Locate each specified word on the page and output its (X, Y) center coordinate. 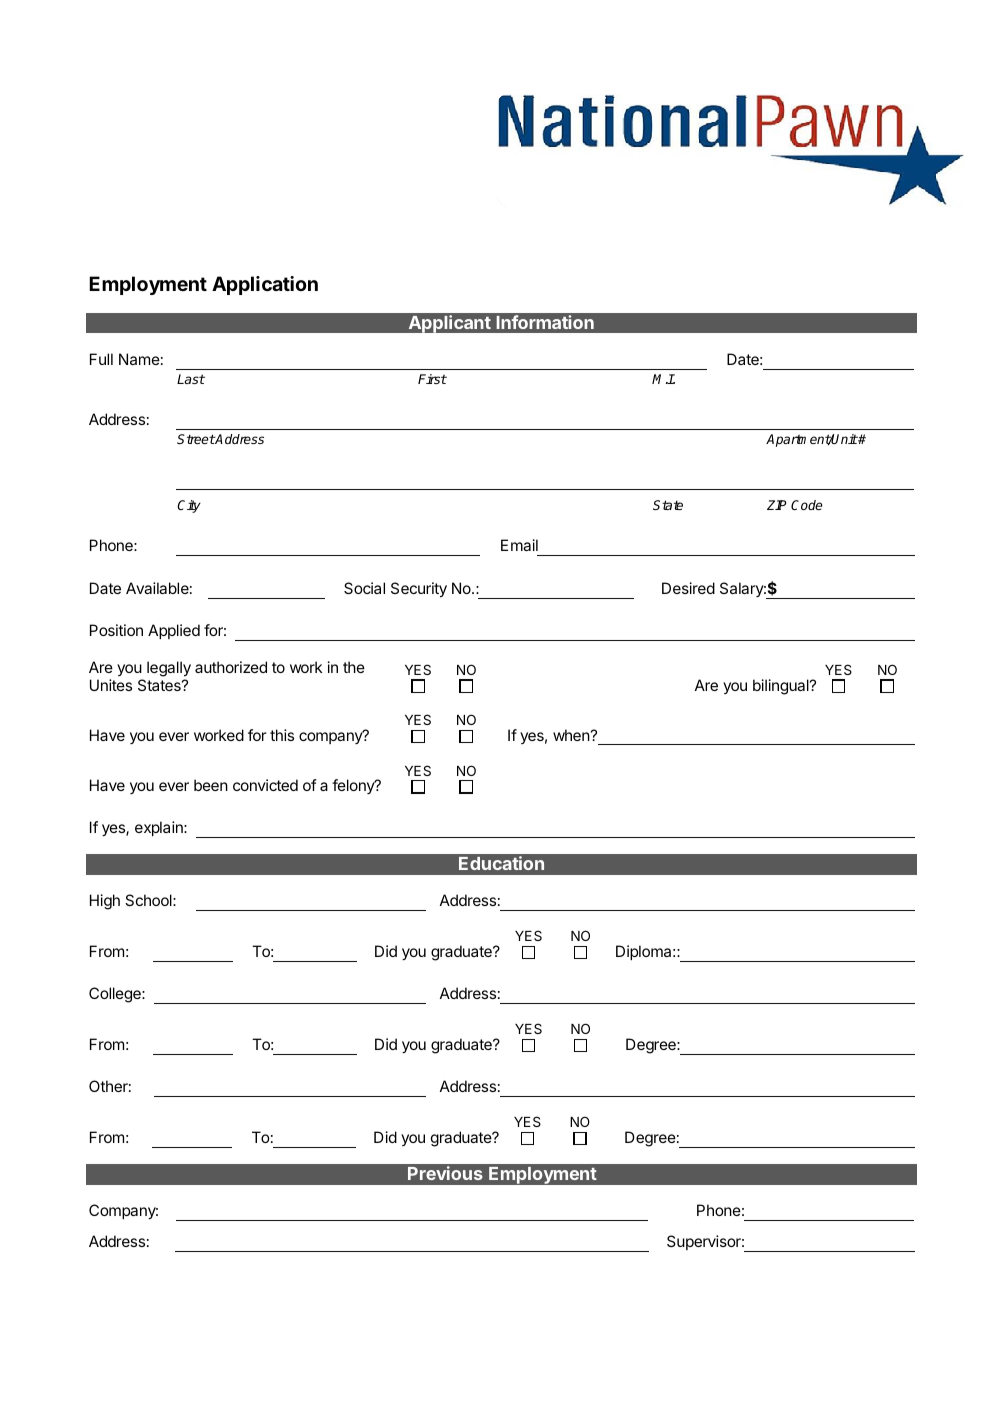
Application (265, 285)
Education (501, 863)
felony (354, 786)
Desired (688, 588)
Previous (445, 1173)
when (571, 735)
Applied (174, 631)
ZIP (776, 505)
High (105, 902)
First (432, 379)
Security (419, 590)
